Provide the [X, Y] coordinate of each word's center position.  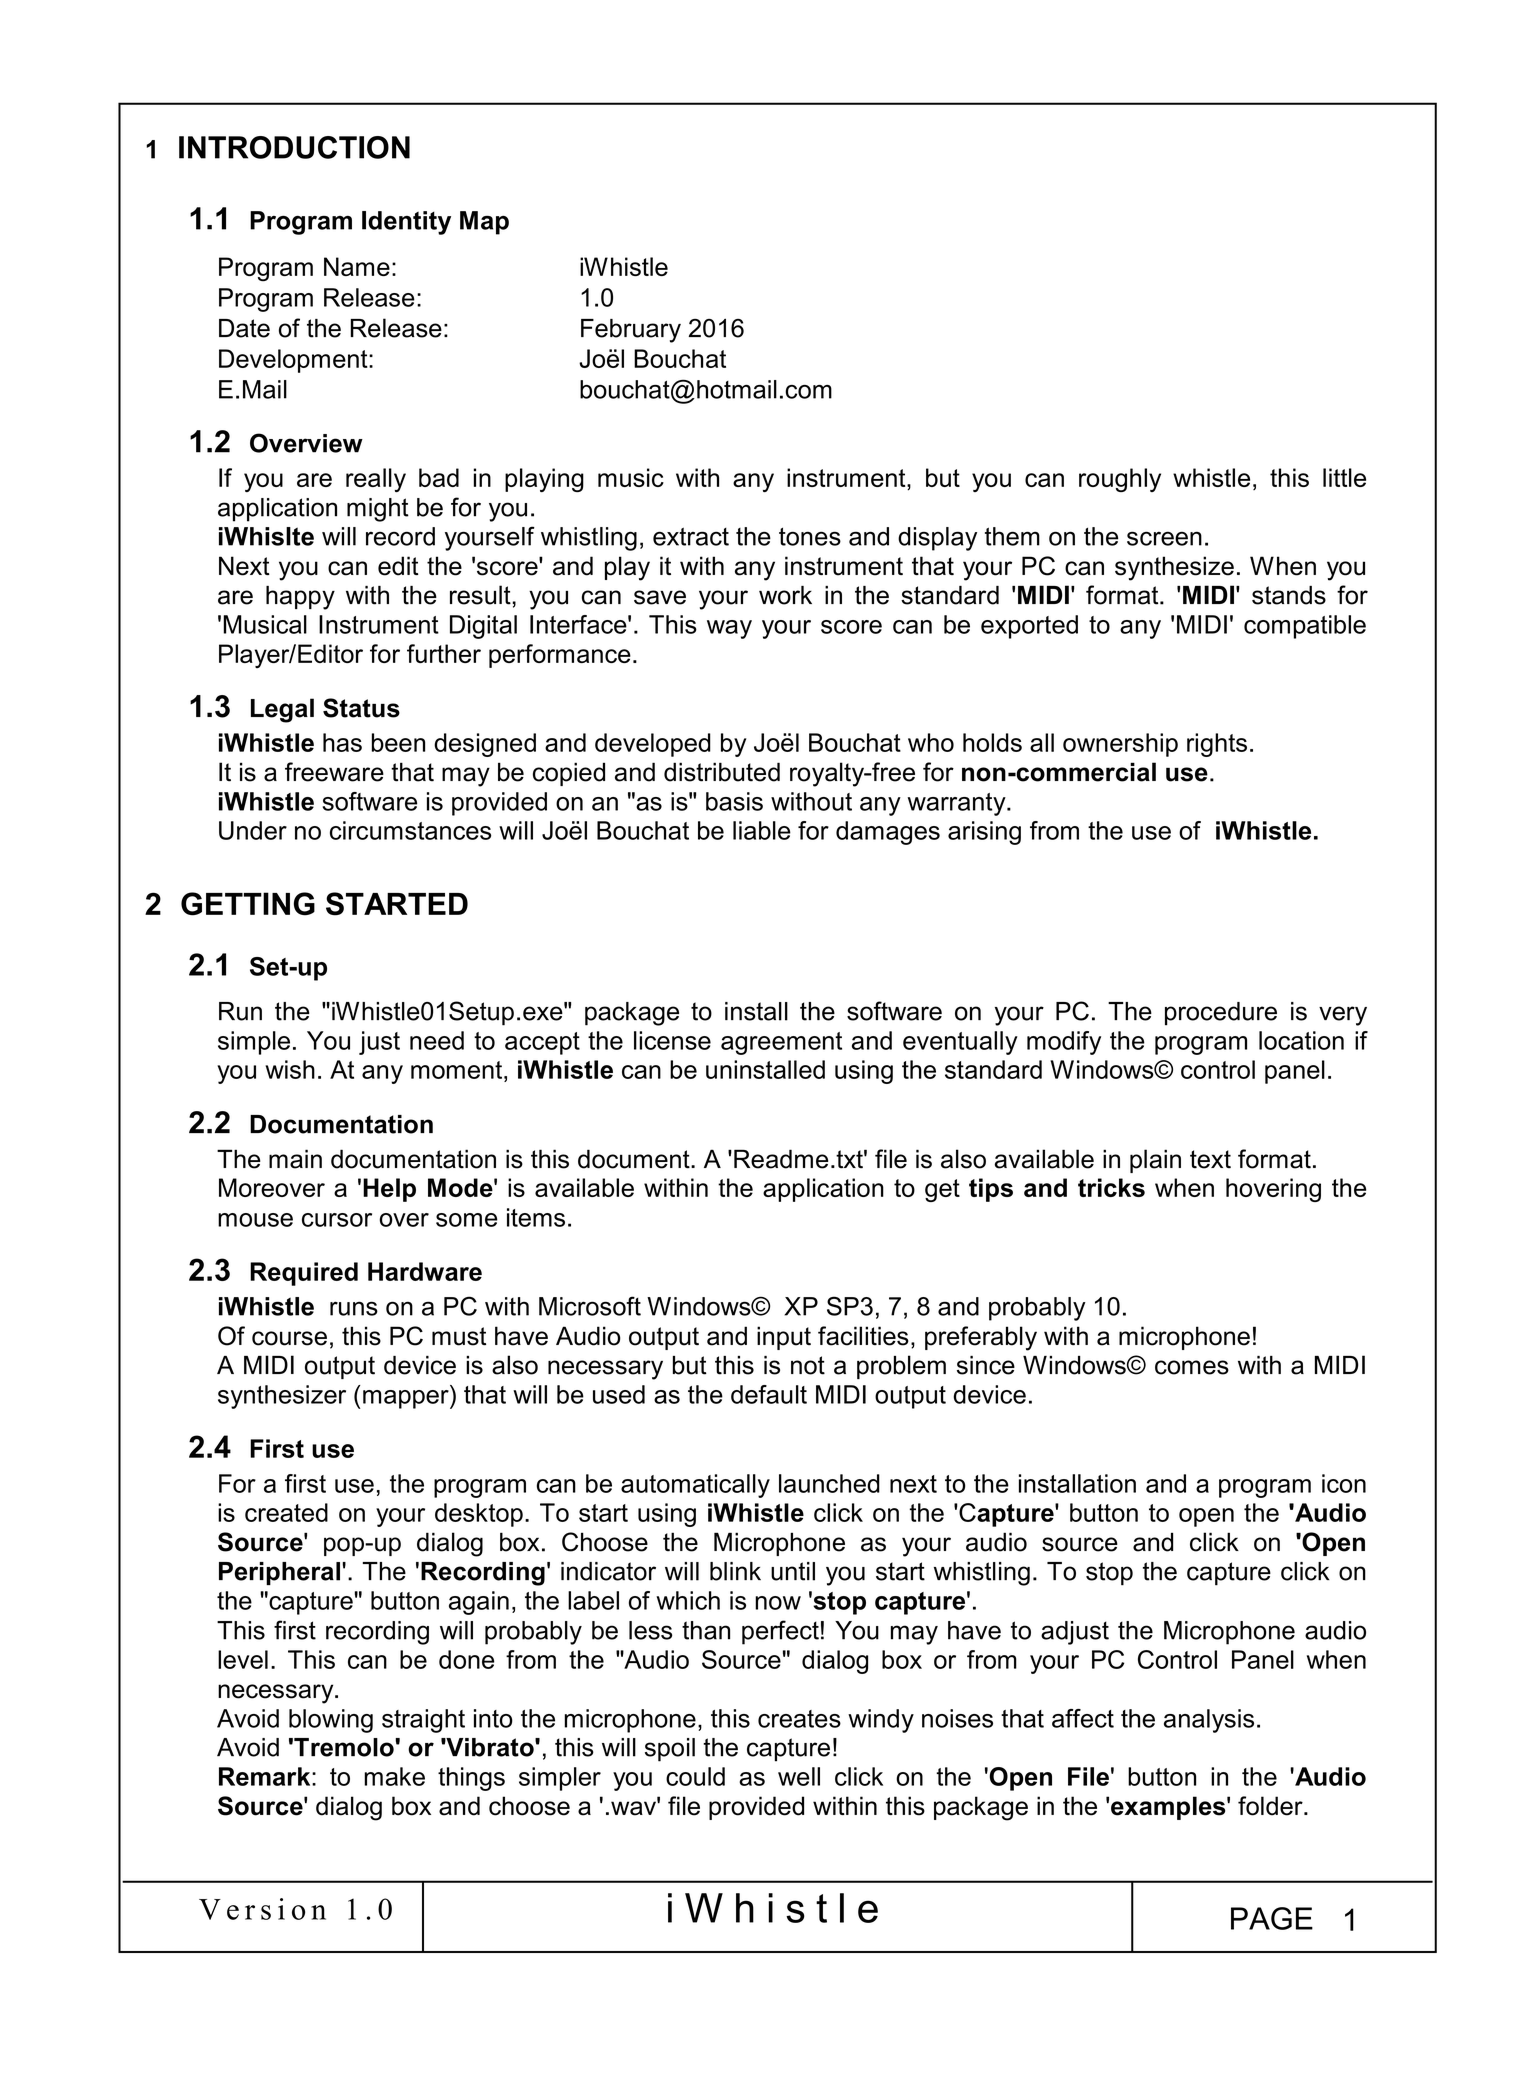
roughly [1120, 480]
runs [354, 1308]
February [631, 331]
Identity [406, 223]
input [784, 1338]
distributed [722, 772]
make [394, 1776]
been [398, 742]
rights [1217, 745]
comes [1192, 1367]
